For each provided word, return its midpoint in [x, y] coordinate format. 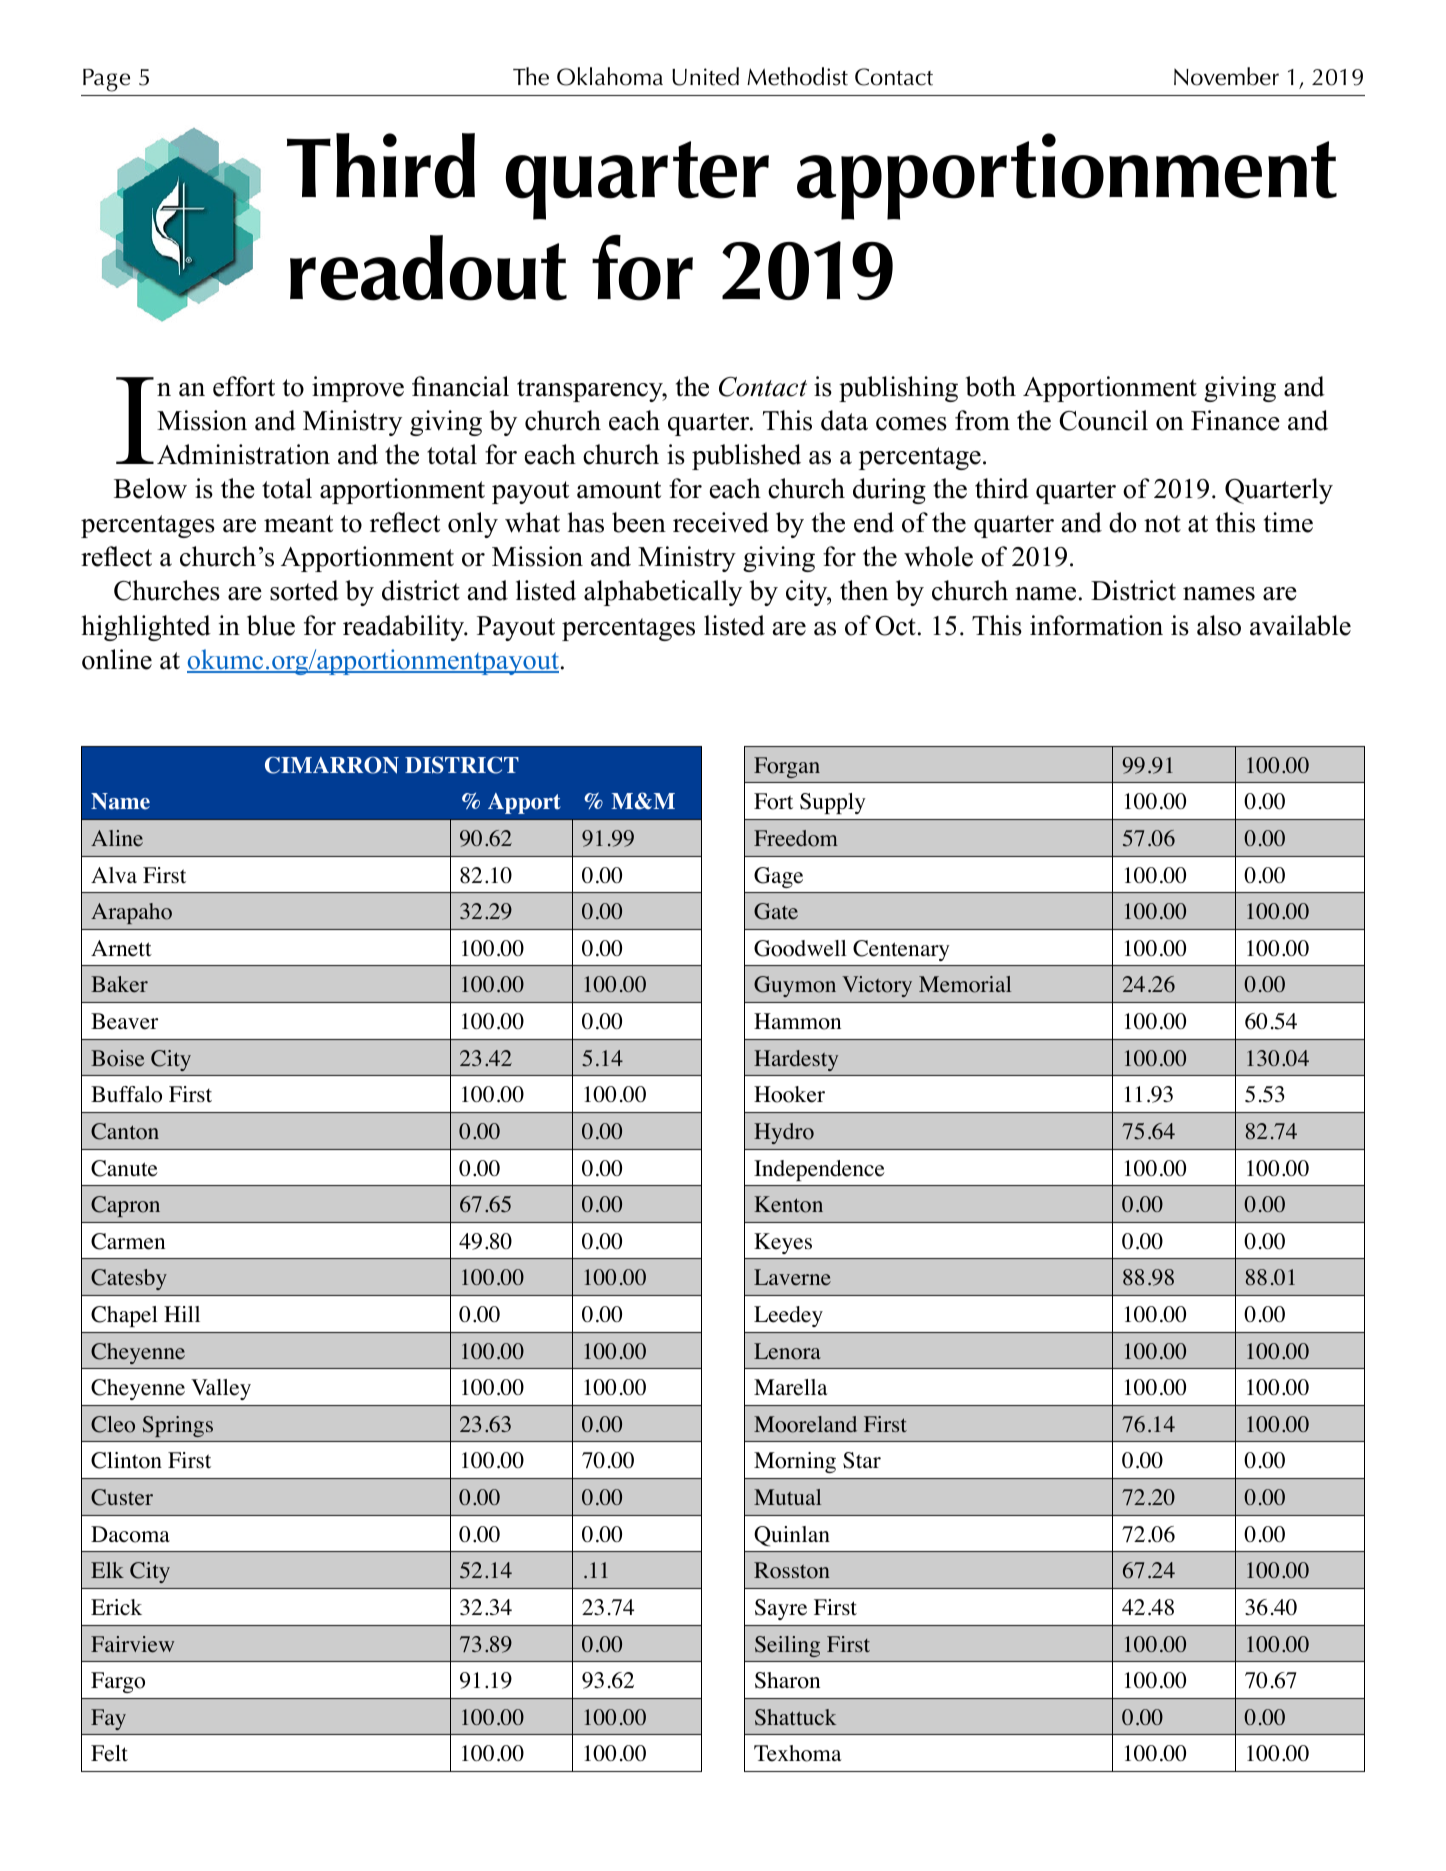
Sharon [787, 1680]
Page [106, 80]
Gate [776, 911]
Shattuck [795, 1717]
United [705, 76]
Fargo [118, 1682]
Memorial [965, 984]
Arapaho [131, 913]
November [1226, 76]
